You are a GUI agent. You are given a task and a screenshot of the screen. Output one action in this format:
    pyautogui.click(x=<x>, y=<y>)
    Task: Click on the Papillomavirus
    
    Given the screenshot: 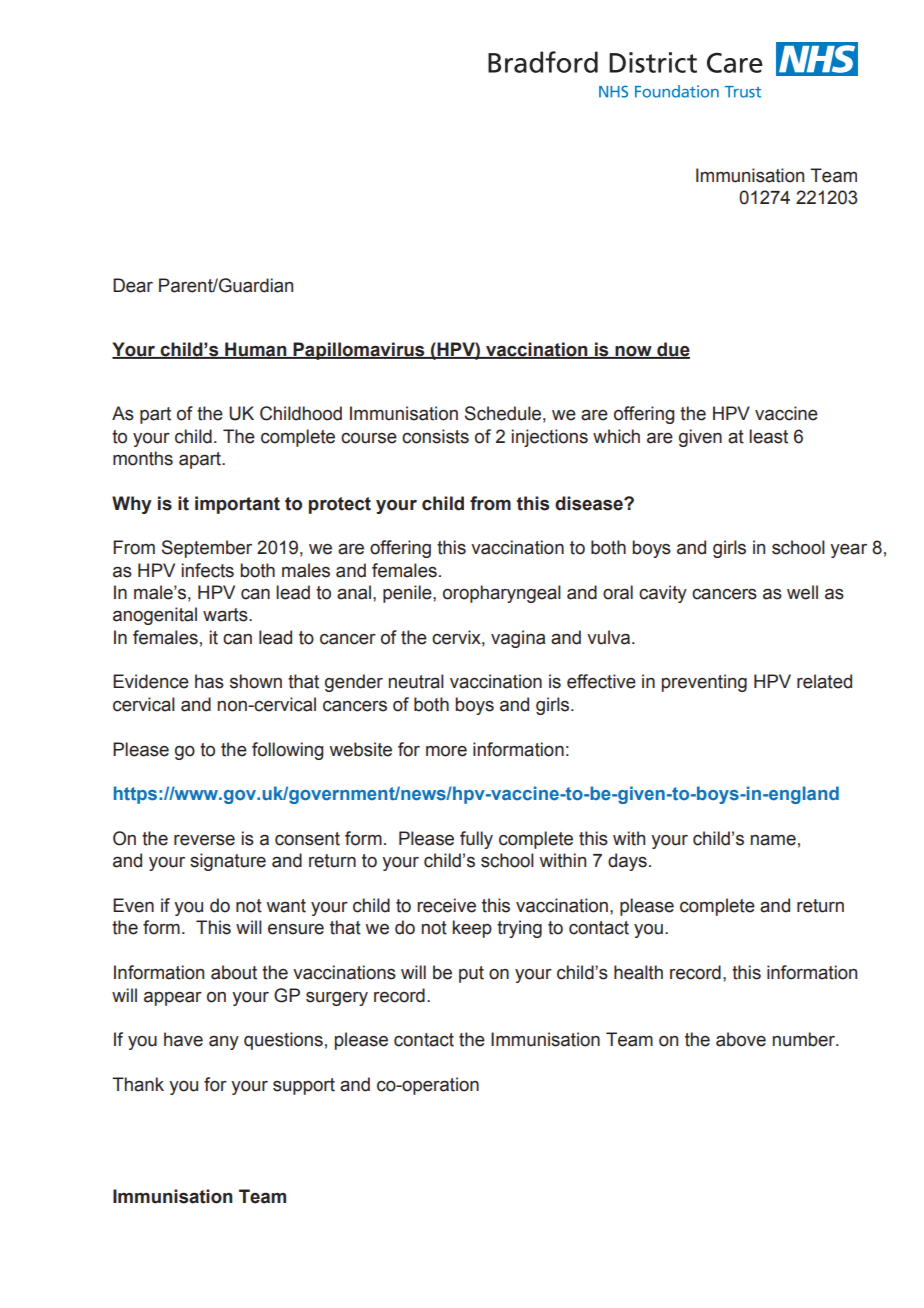 What is the action you would take?
    pyautogui.click(x=359, y=351)
